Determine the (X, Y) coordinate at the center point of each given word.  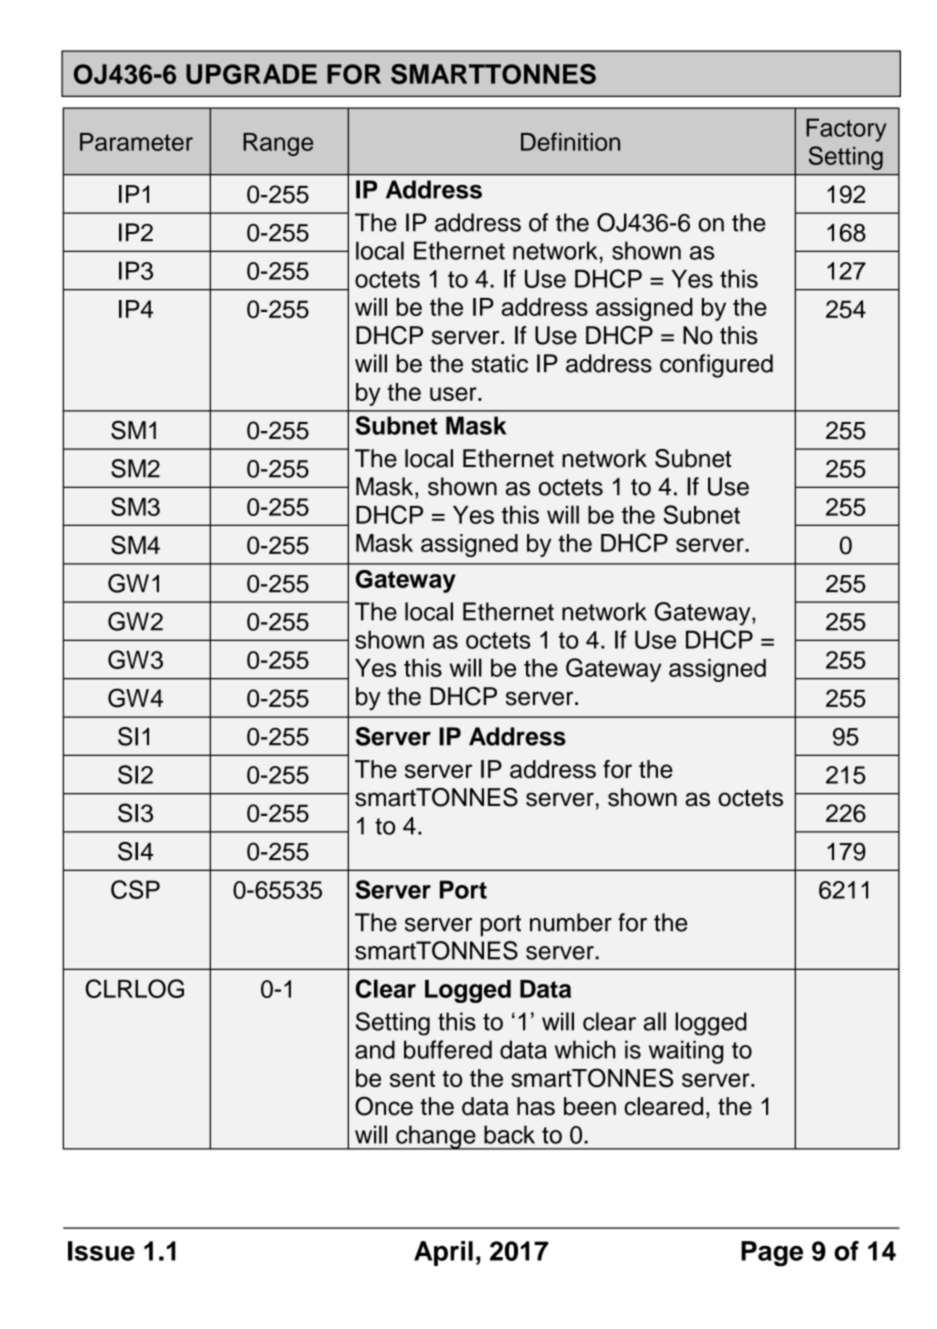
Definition (570, 141)
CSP (135, 889)
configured (716, 366)
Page (772, 1254)
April (443, 1253)
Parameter (136, 142)
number (571, 922)
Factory (846, 130)
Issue (101, 1251)
